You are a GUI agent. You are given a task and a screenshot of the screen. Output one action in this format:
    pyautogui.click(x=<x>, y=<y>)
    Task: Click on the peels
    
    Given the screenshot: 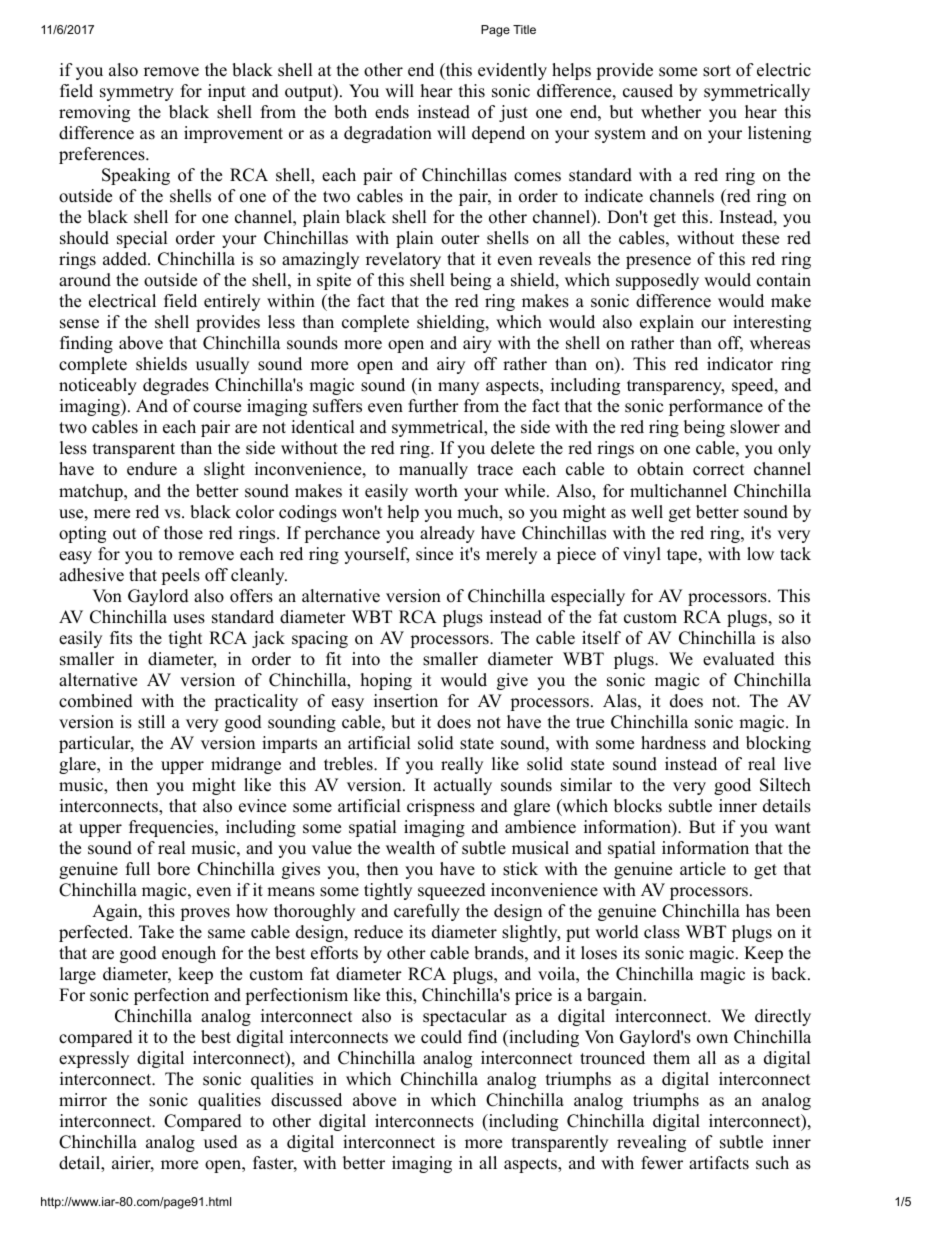 What is the action you would take?
    pyautogui.click(x=180, y=576)
